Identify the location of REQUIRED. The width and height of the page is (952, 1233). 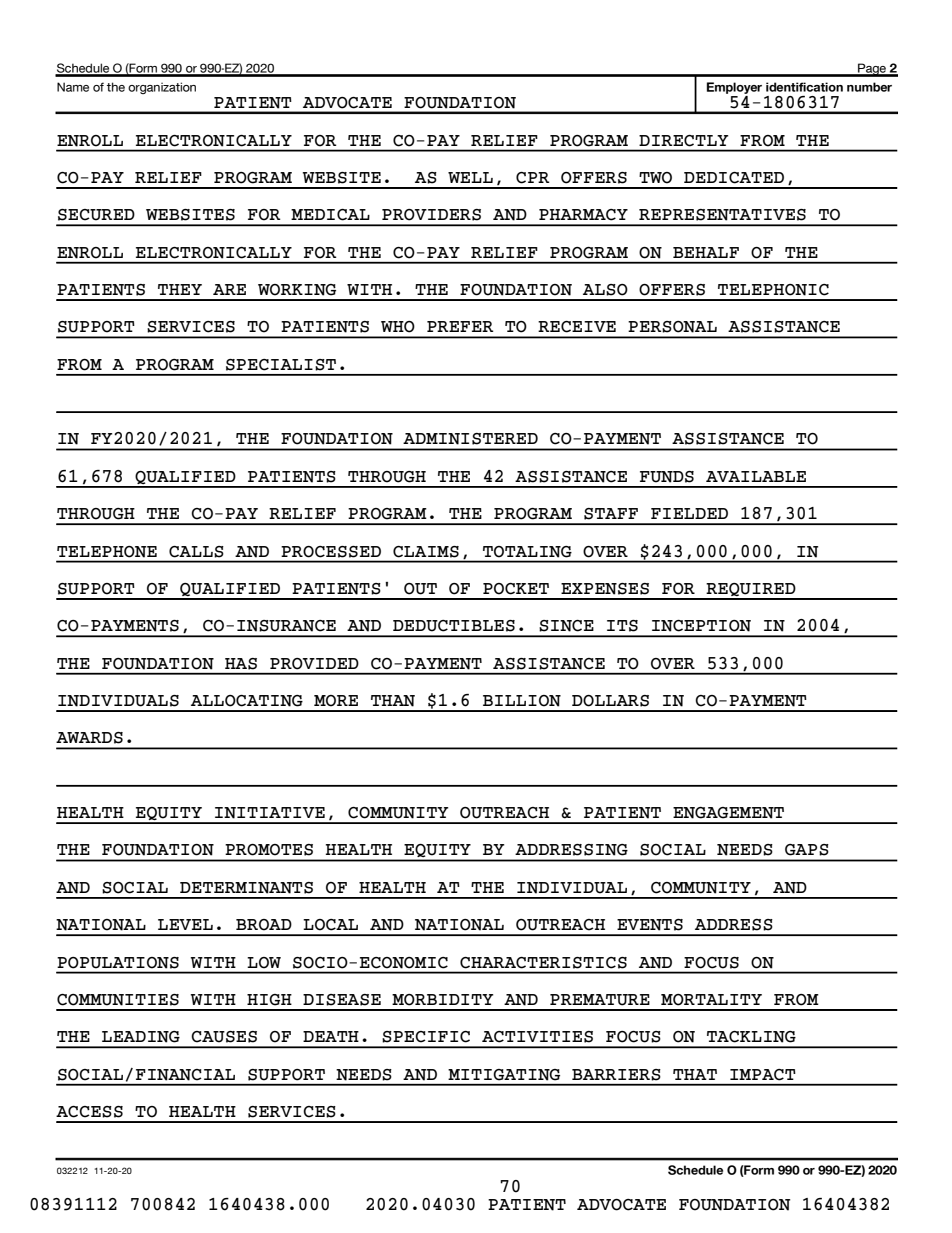
(751, 591).
